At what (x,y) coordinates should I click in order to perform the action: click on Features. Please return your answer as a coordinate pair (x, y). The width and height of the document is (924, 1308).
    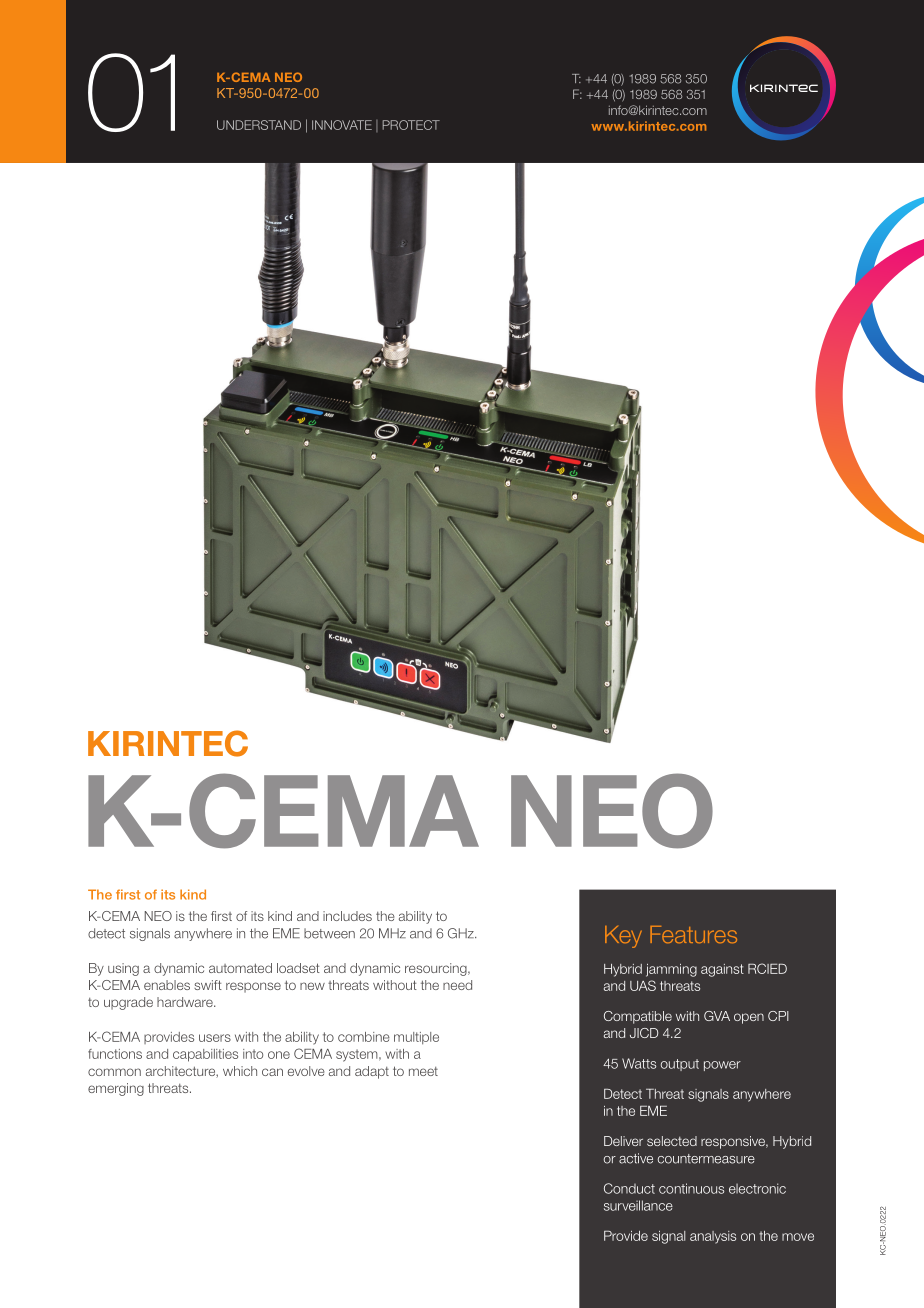
    Looking at the image, I should click on (693, 934).
